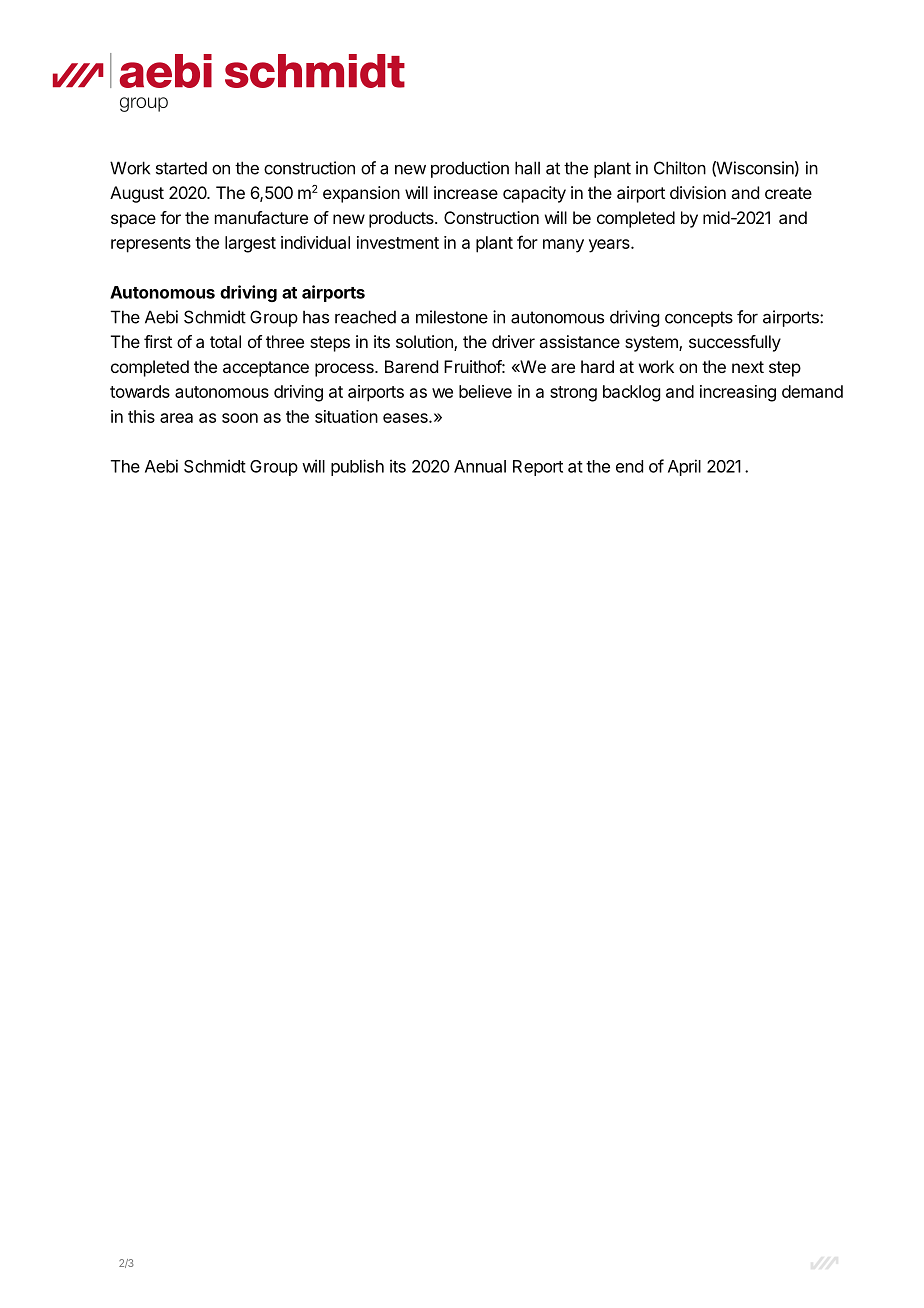 The image size is (924, 1308). What do you see at coordinates (480, 466) in the page?
I see `Annual` at bounding box center [480, 466].
